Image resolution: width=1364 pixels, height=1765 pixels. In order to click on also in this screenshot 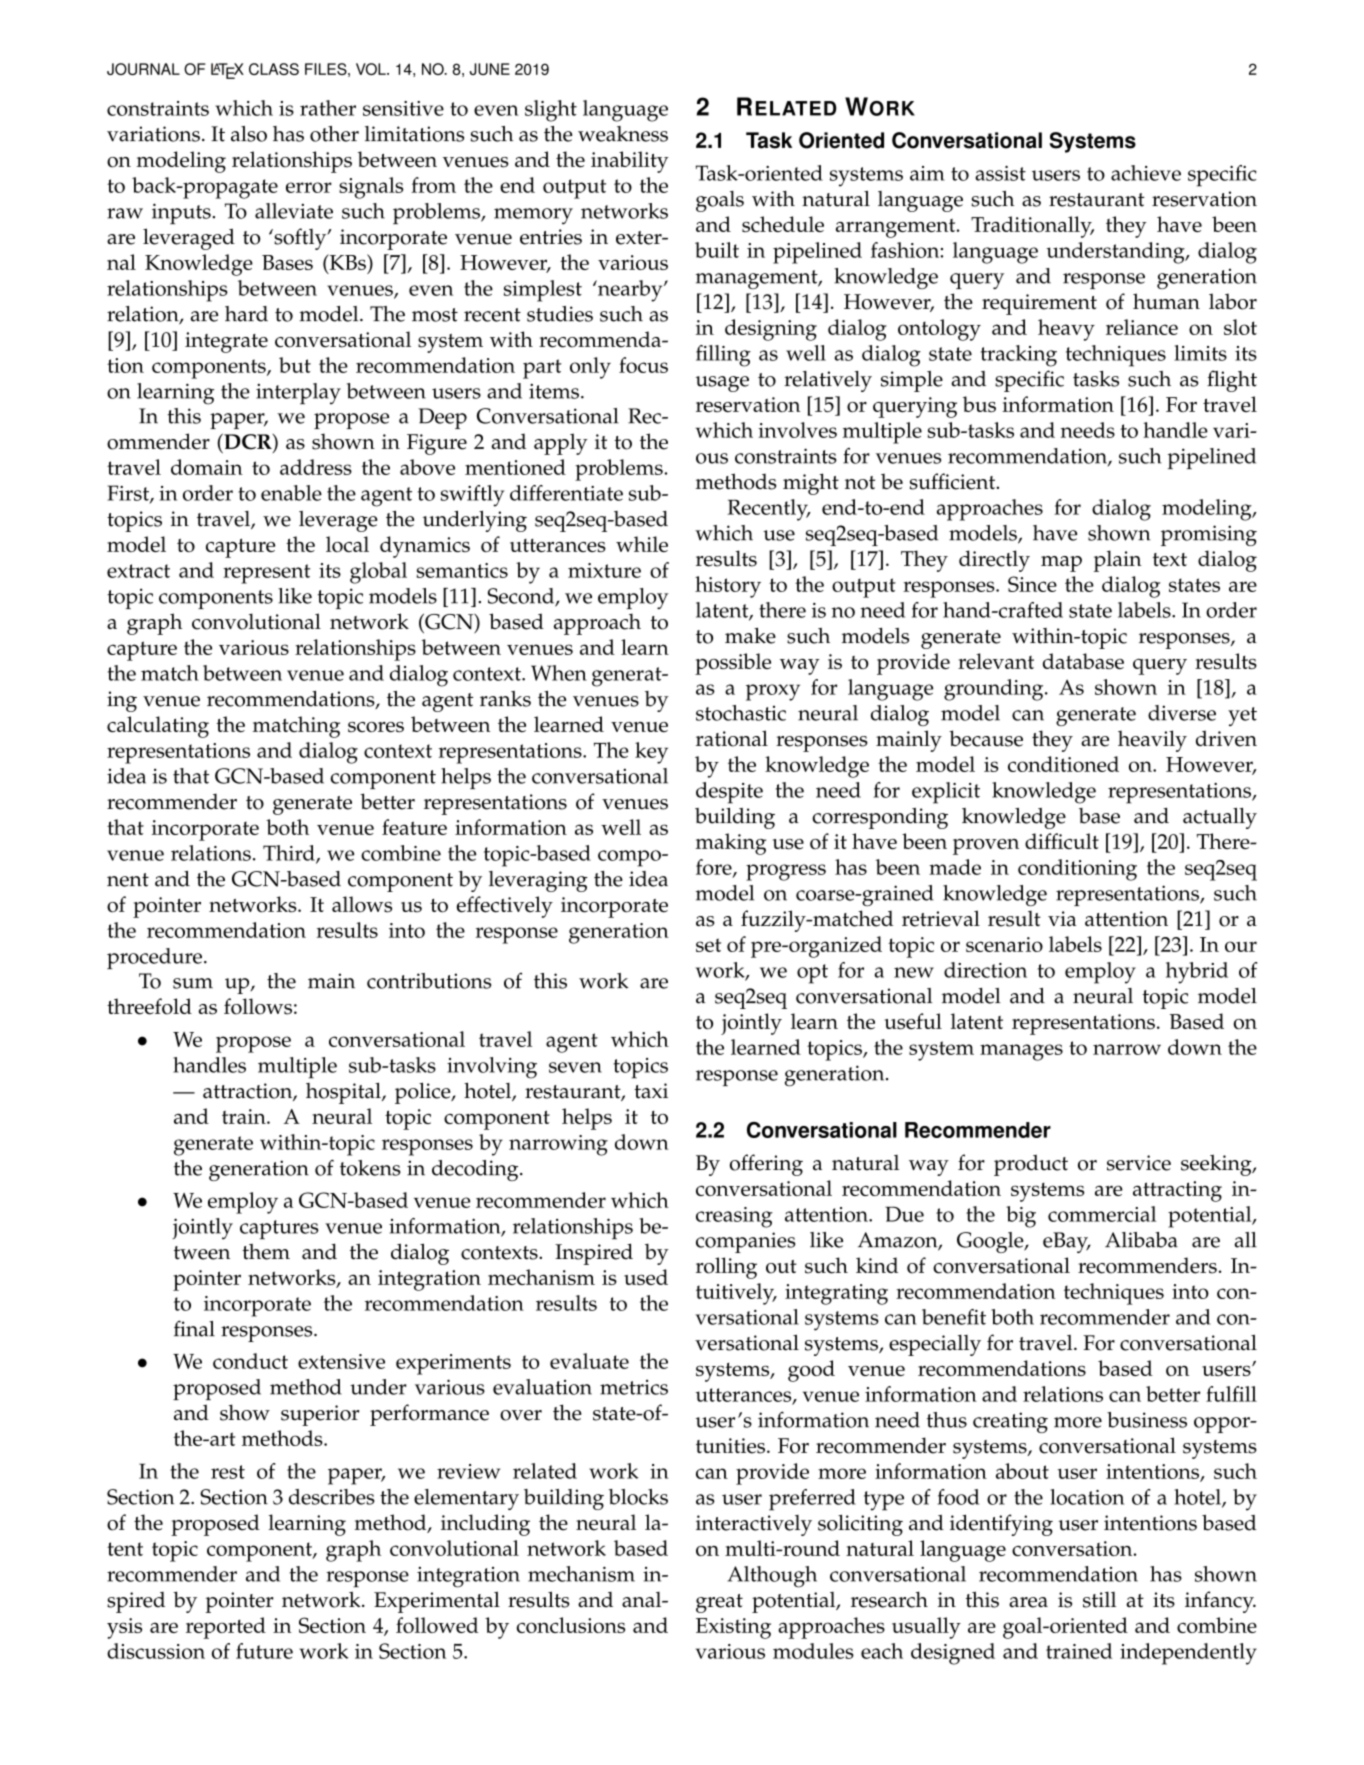, I will do `click(249, 134)`.
